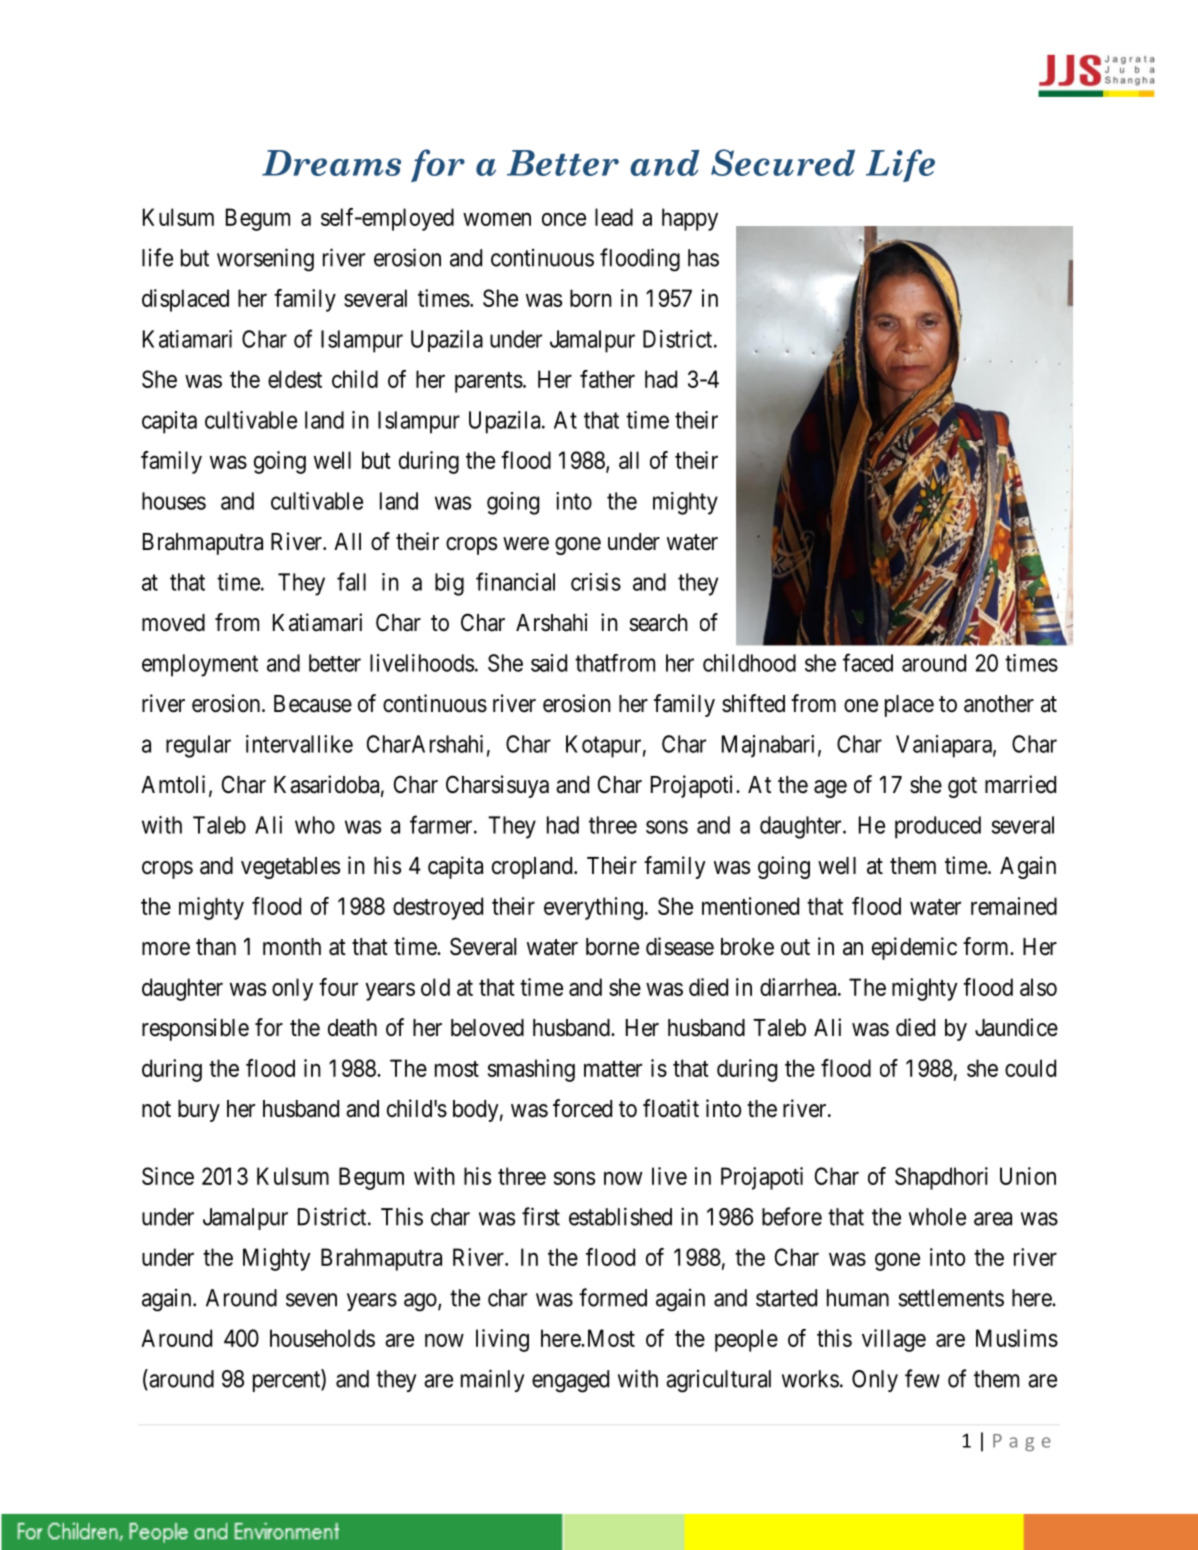 The height and width of the screenshot is (1550, 1198). I want to click on everything, so click(593, 908).
